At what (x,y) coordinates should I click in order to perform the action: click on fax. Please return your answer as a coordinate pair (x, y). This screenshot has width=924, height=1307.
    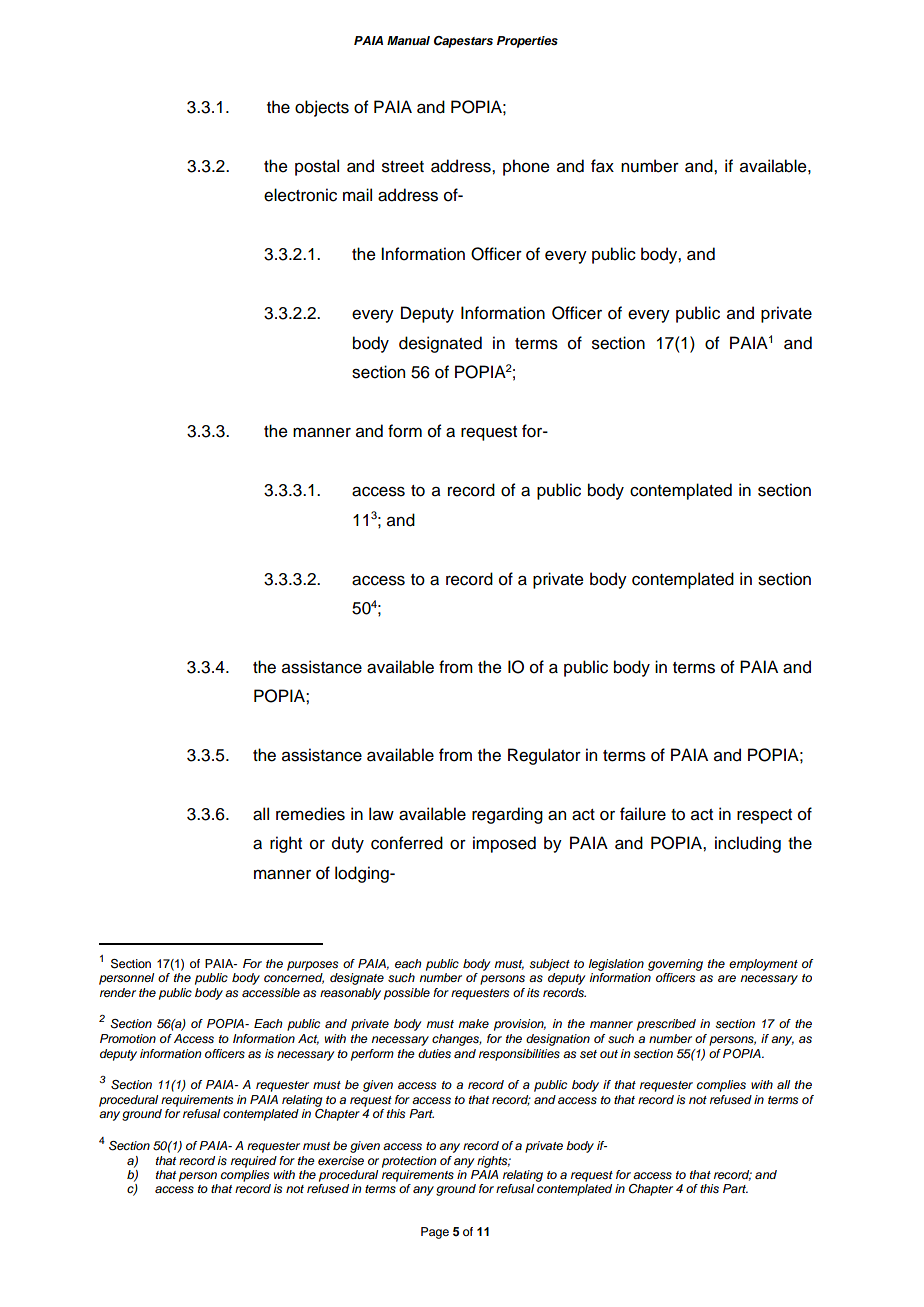
    Looking at the image, I should click on (602, 166).
